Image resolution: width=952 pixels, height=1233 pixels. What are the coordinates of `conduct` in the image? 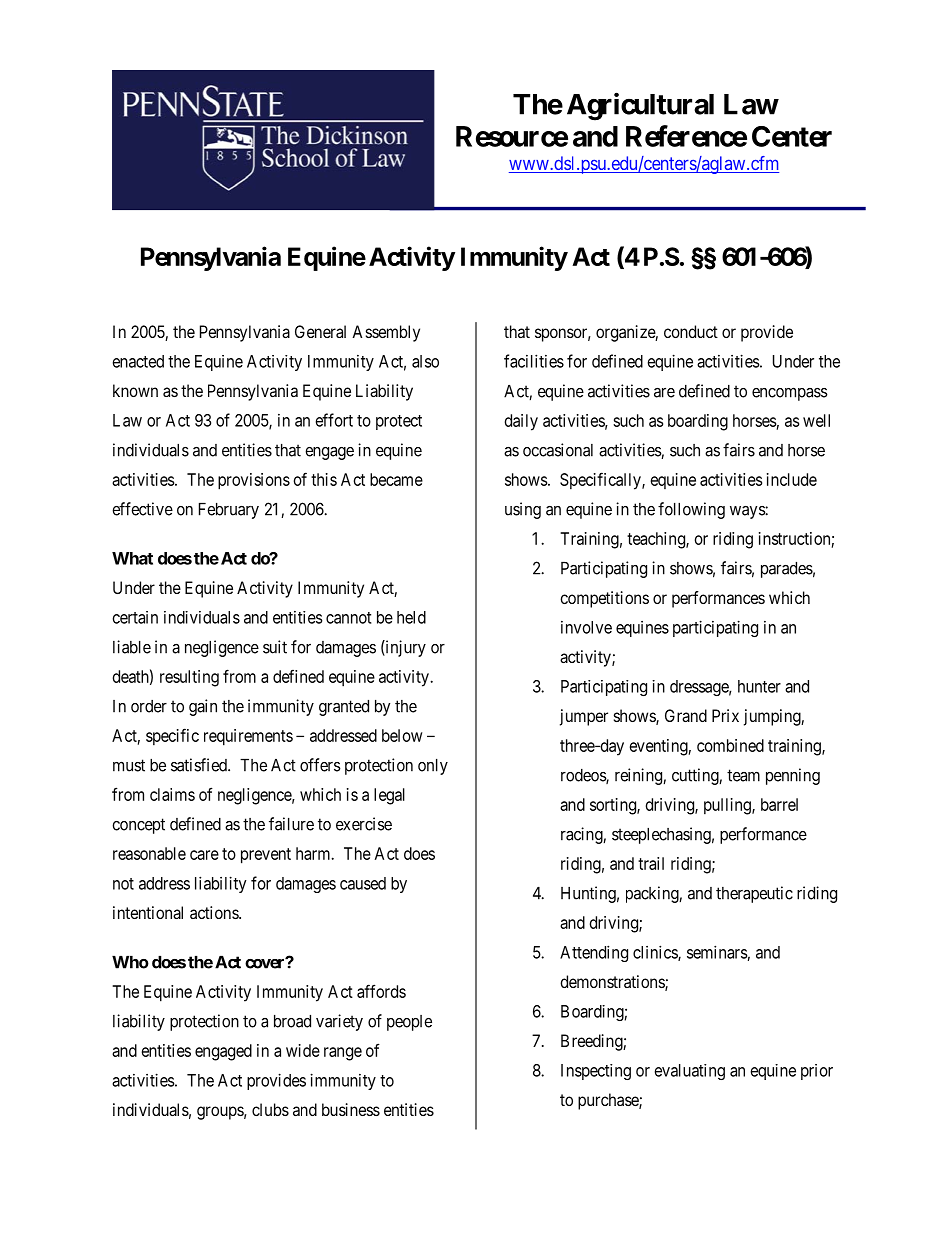 It's located at (691, 331).
